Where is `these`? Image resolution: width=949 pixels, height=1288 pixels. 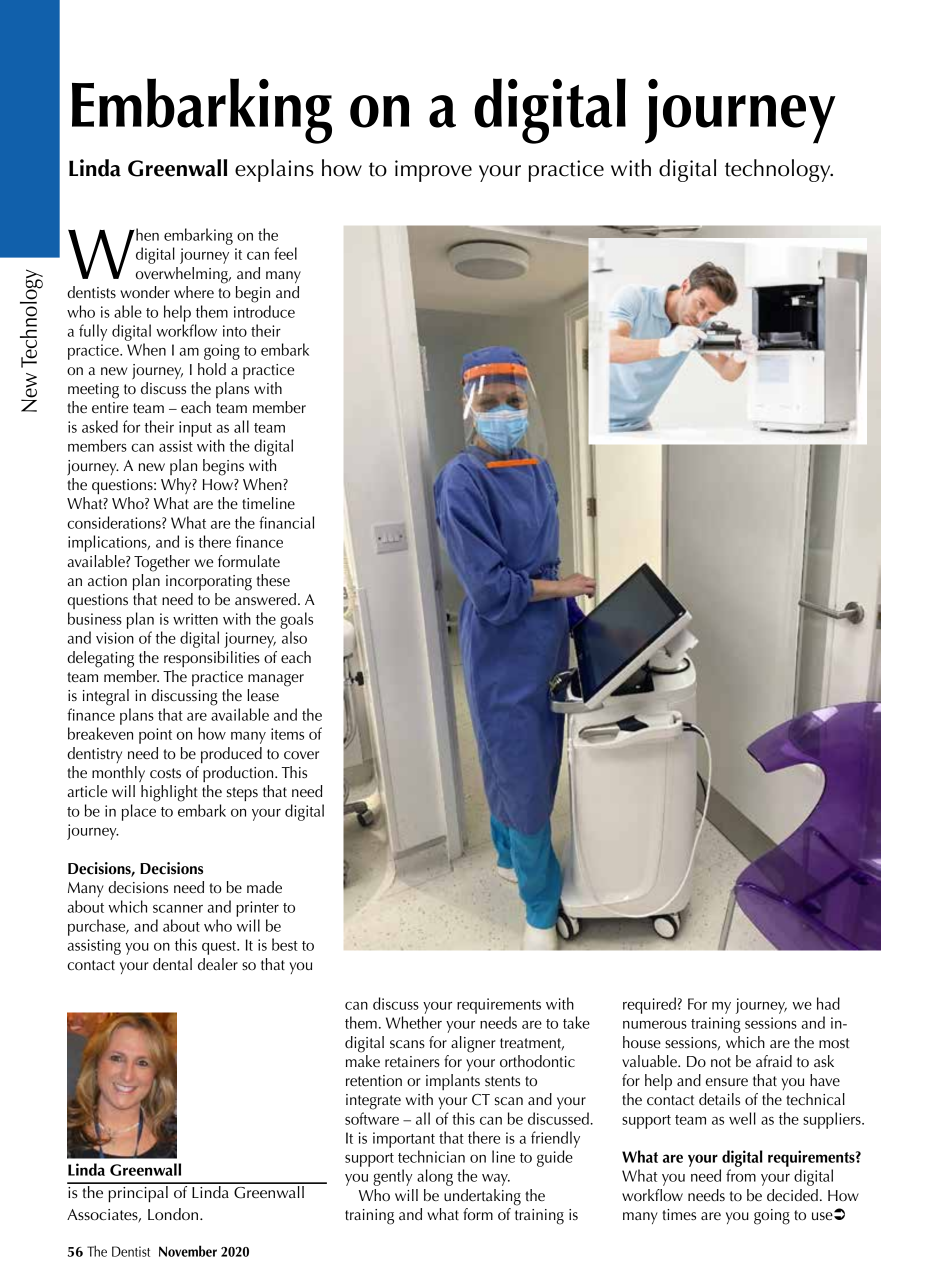
these is located at coordinates (273, 580).
